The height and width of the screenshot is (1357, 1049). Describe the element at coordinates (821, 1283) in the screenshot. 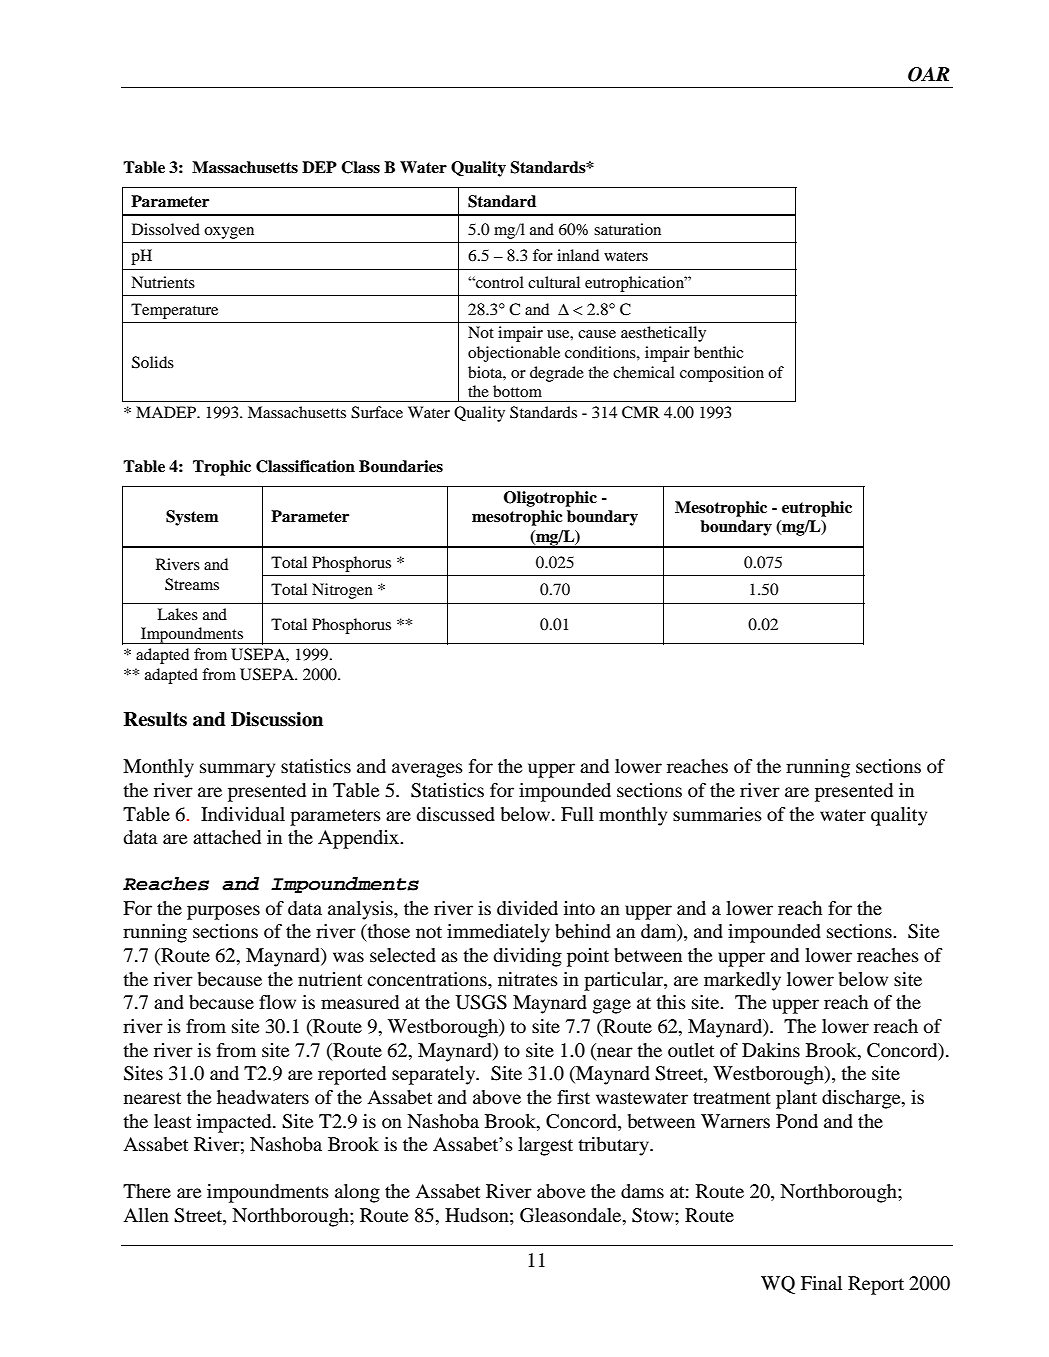

I see `Final` at that location.
